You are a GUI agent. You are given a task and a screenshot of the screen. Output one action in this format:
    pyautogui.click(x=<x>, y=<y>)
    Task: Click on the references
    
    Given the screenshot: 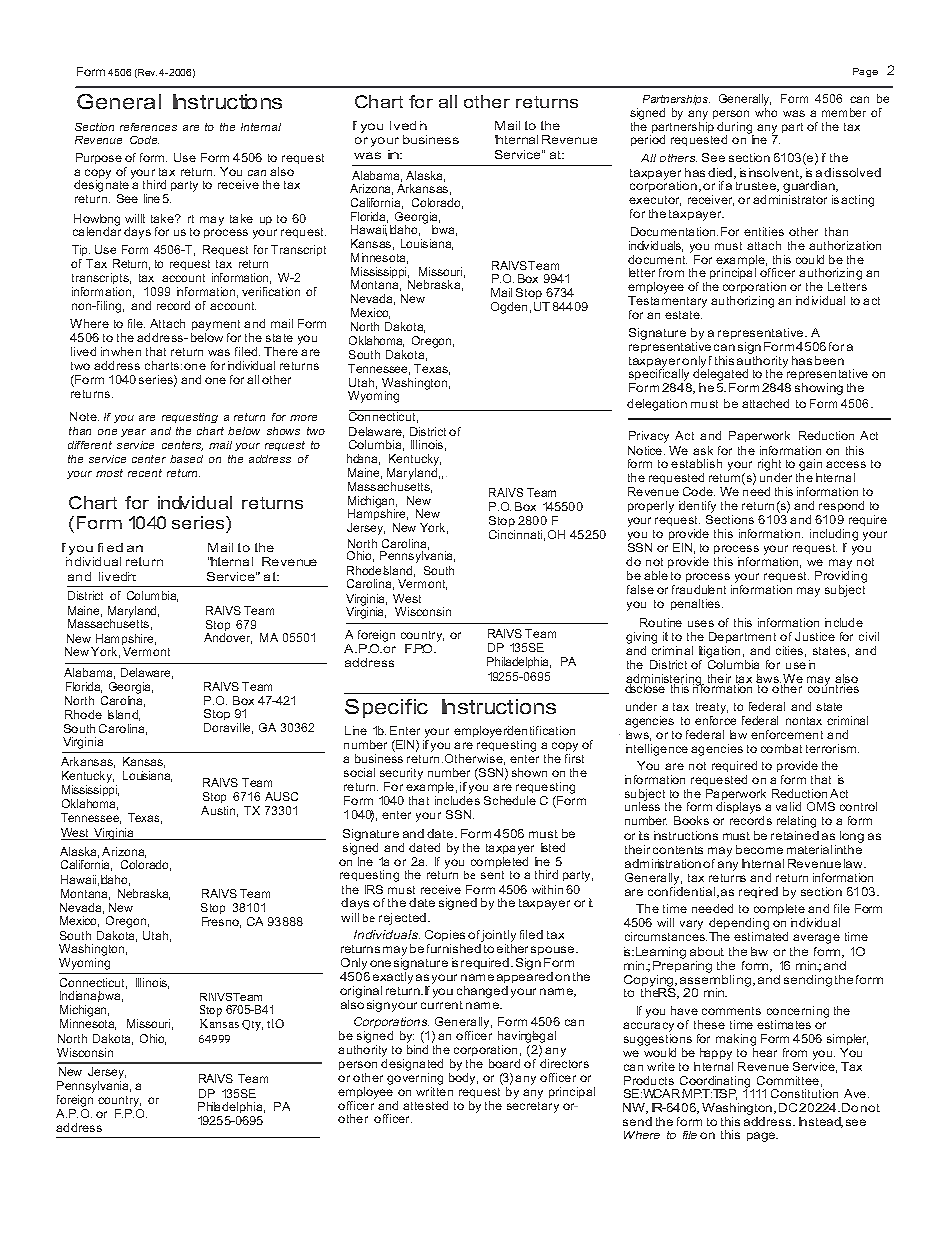 What is the action you would take?
    pyautogui.click(x=148, y=127)
